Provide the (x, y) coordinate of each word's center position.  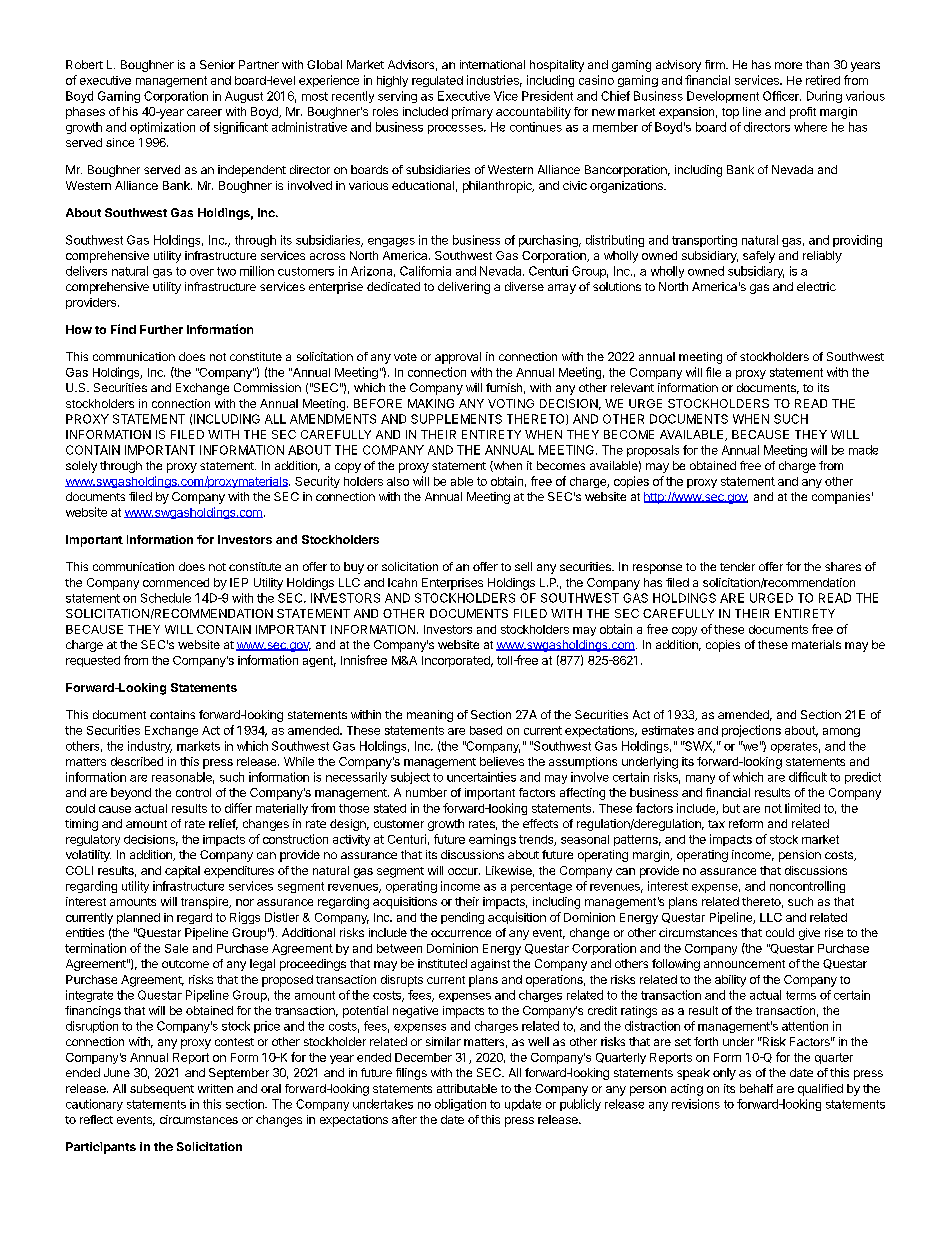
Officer (782, 96)
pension (800, 856)
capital (182, 872)
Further (161, 329)
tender (737, 566)
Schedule (166, 598)
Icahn (402, 582)
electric (816, 286)
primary (472, 113)
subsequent (162, 1090)
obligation (460, 1105)
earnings (492, 840)
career (204, 112)
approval (458, 358)
